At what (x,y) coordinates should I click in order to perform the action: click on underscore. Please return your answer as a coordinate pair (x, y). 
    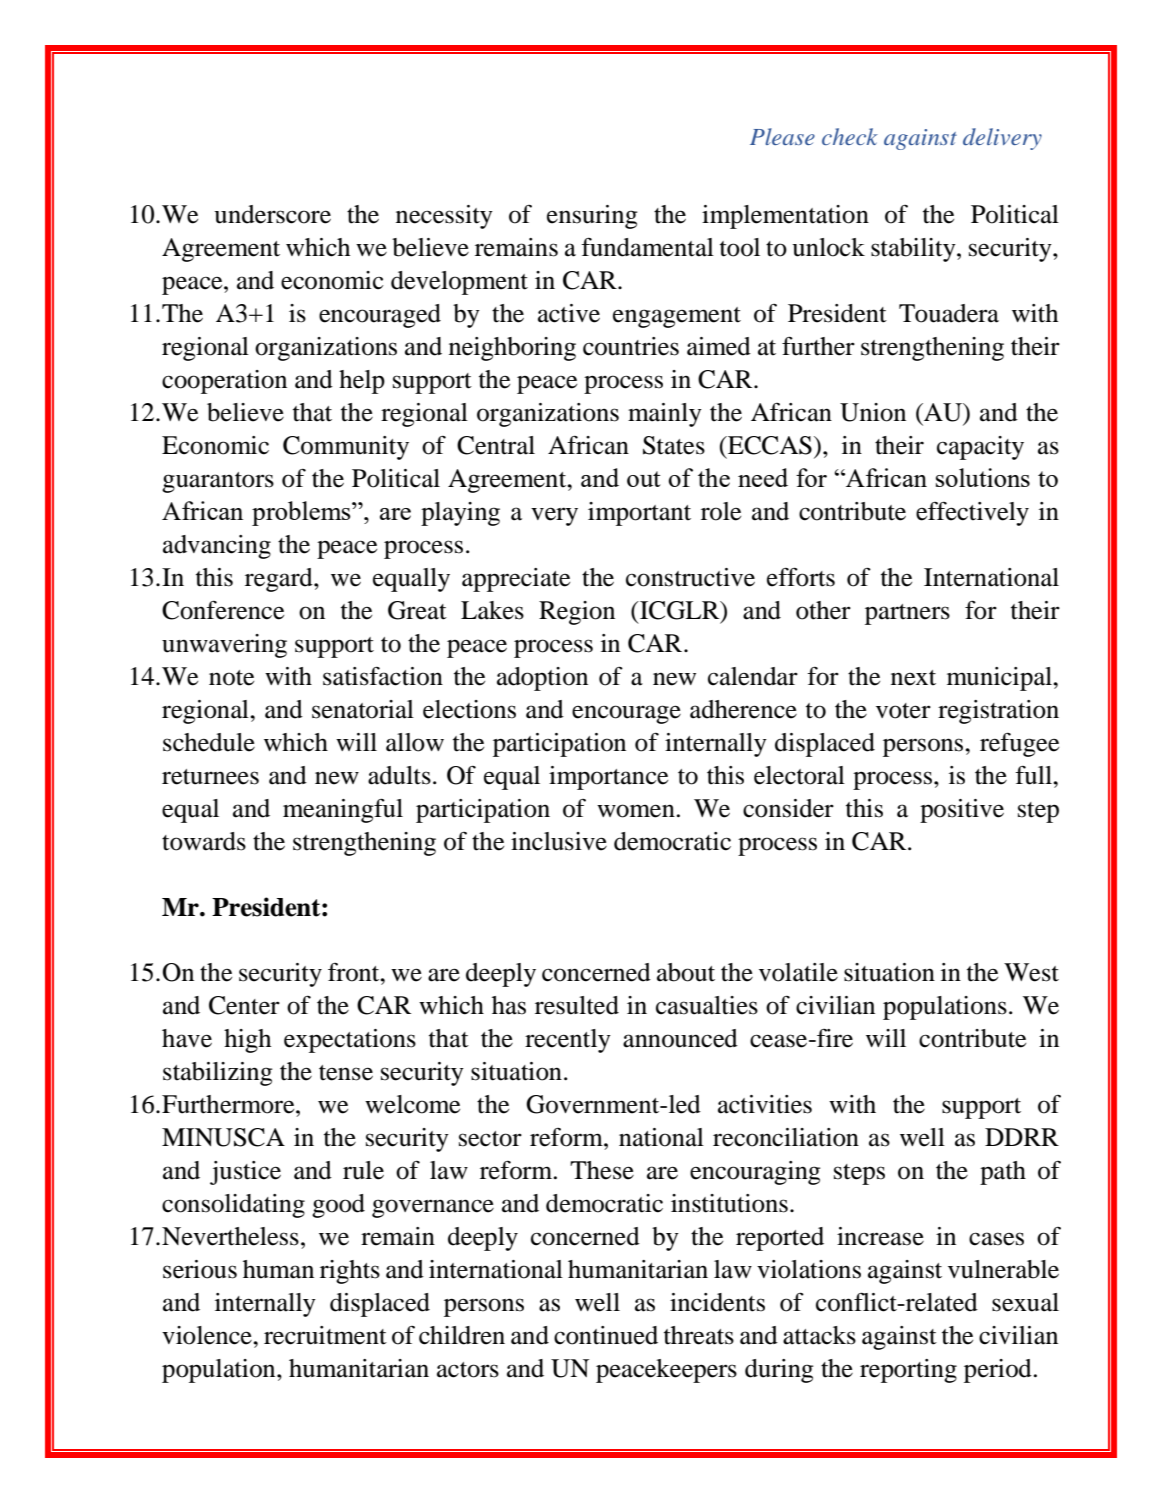
    Looking at the image, I should click on (272, 214).
